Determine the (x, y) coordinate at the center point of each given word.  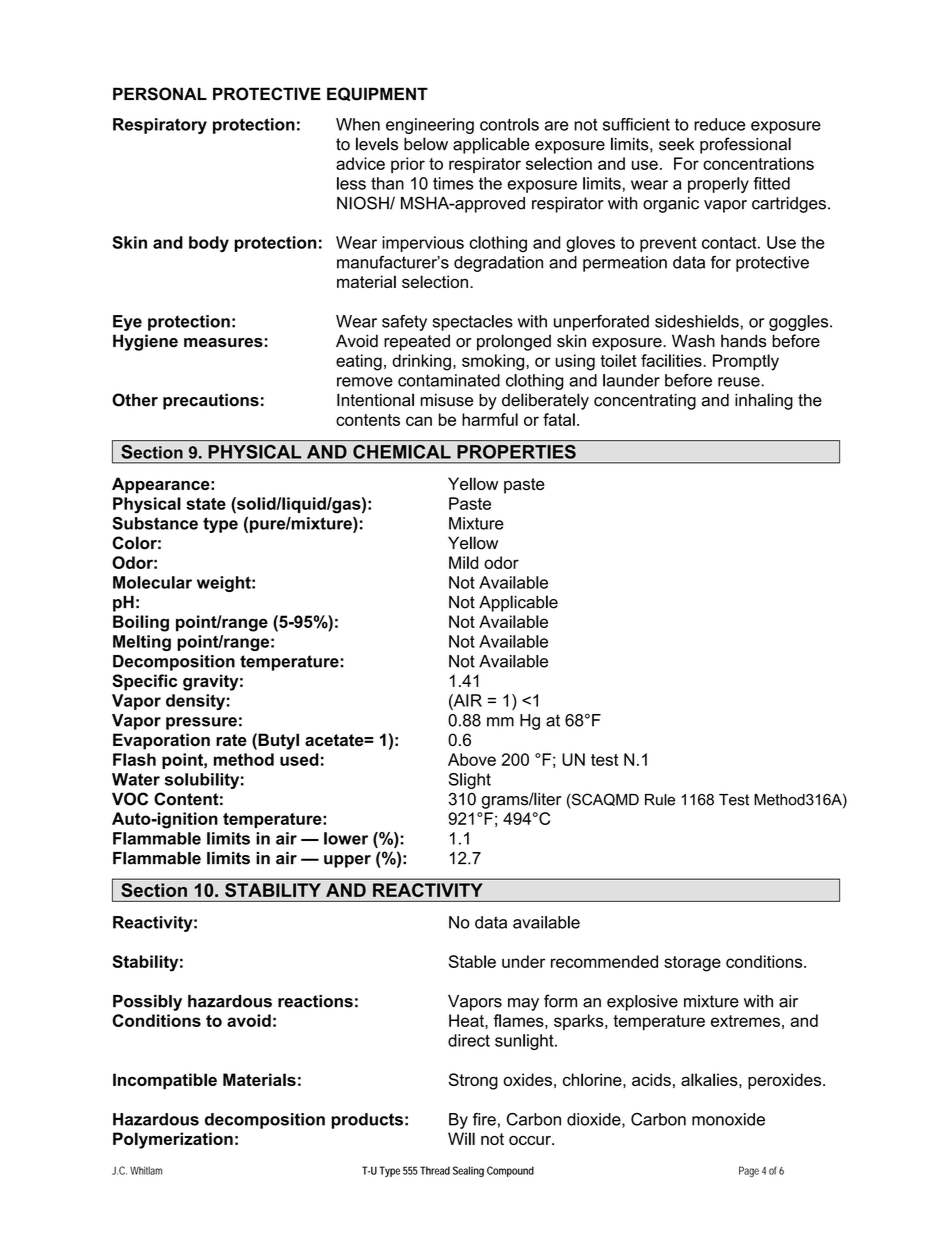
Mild (463, 562)
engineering (430, 126)
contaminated (449, 380)
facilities (672, 360)
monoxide (728, 1119)
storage (692, 964)
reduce (719, 124)
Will (461, 1138)
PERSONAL (160, 94)
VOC (130, 799)
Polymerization (173, 1140)
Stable (472, 961)
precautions (211, 401)
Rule (660, 800)
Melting (142, 643)
